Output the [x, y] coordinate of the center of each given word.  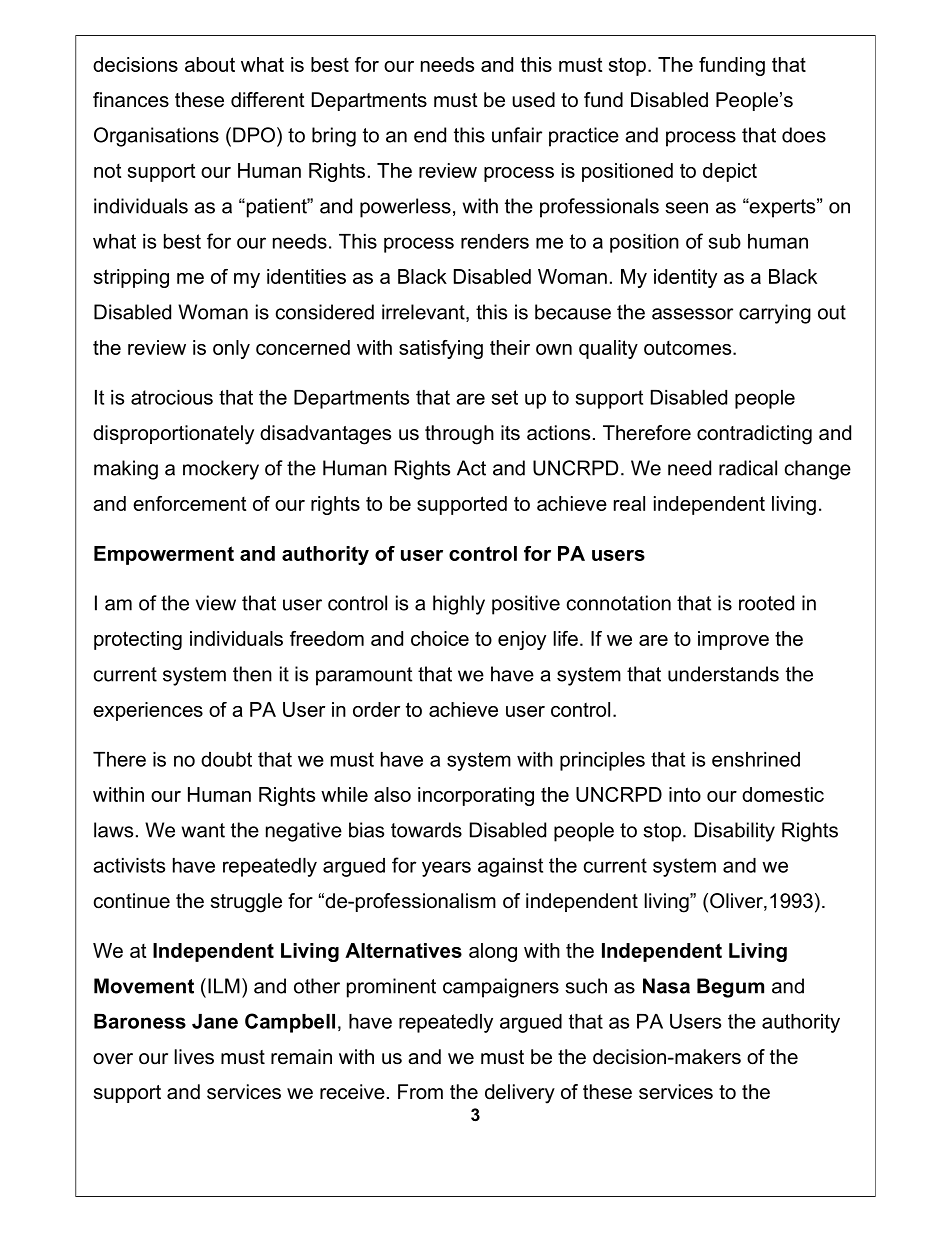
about [210, 64]
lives [194, 1057]
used [534, 100]
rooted [766, 603]
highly [459, 605]
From [420, 1092]
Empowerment [164, 555]
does [804, 135]
